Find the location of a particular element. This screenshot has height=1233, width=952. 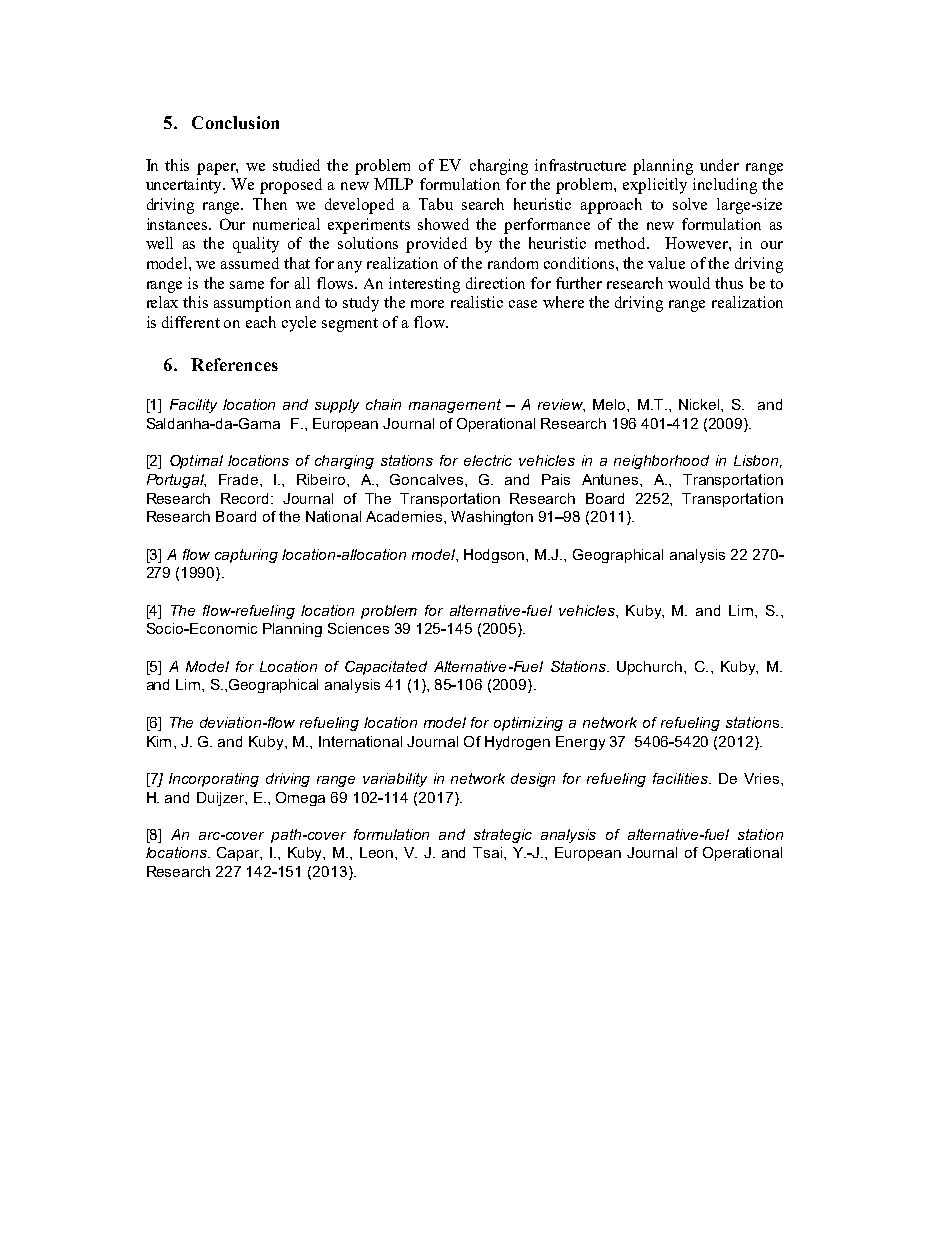

Conclusion is located at coordinates (235, 122).
